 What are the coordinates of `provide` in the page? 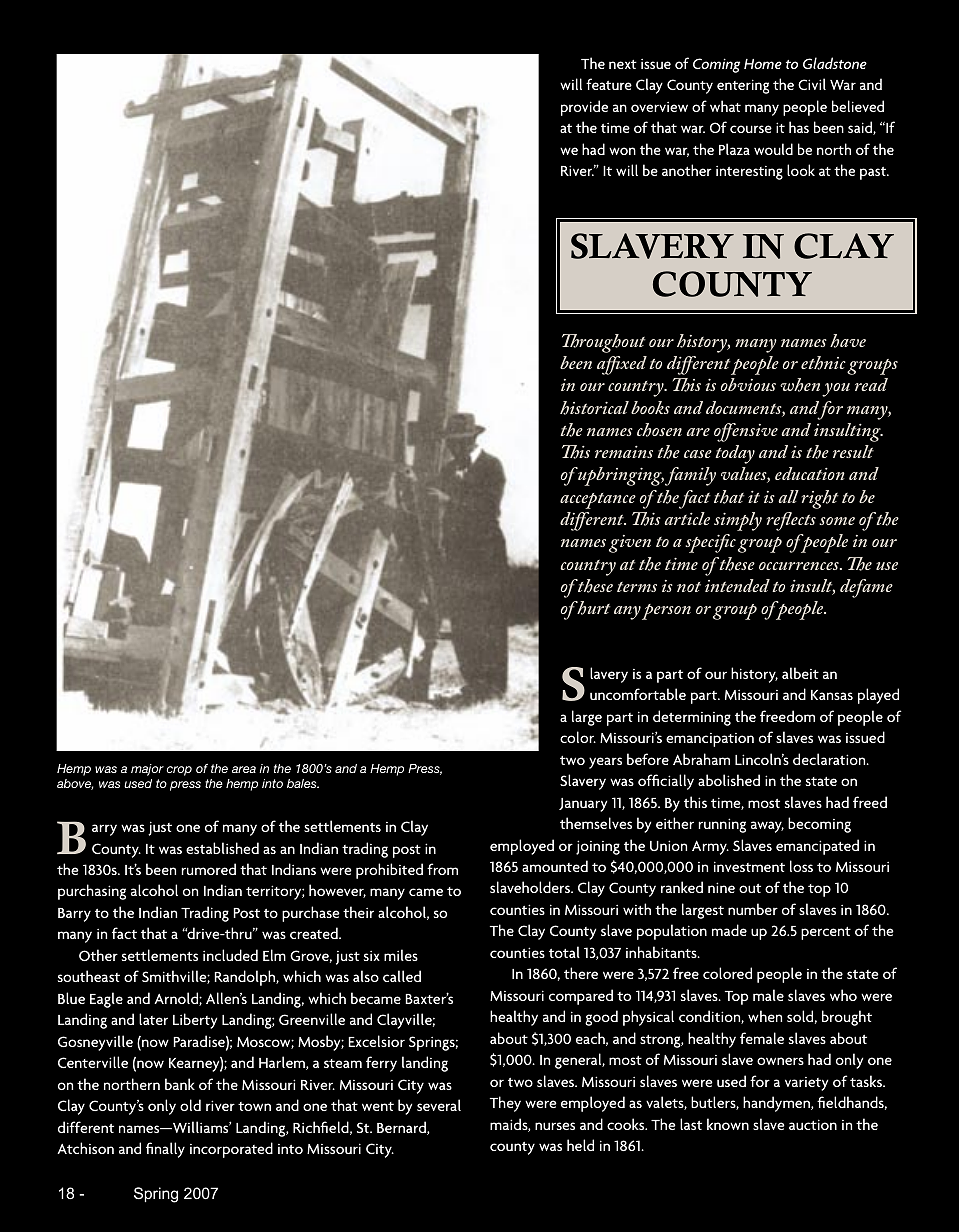 It's located at (584, 108).
